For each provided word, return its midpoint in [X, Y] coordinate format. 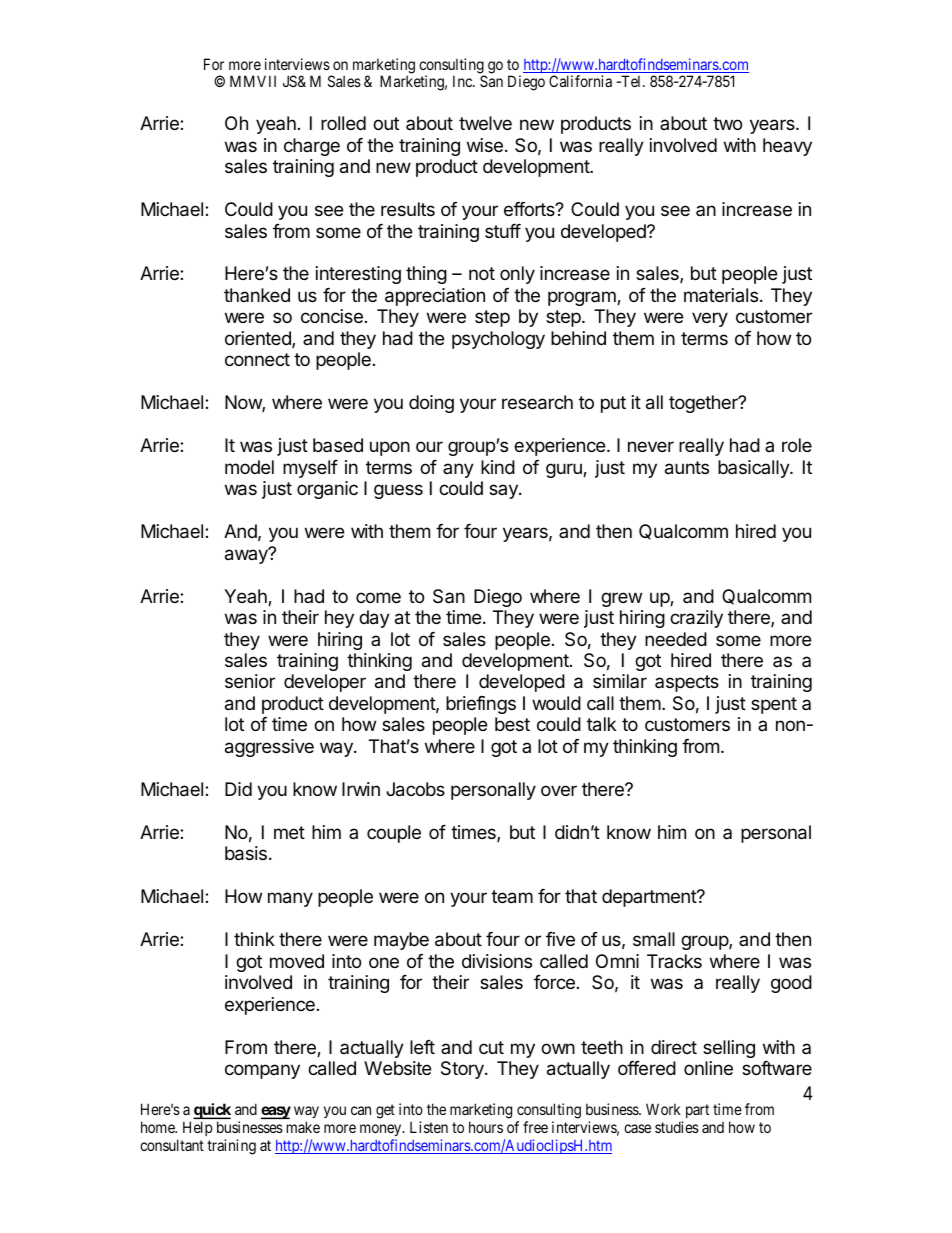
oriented [259, 339]
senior [250, 681]
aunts [687, 468]
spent [774, 705]
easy [276, 1112]
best [512, 724]
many [290, 899]
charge [312, 147]
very [710, 319]
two [727, 123]
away [247, 556]
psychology [498, 340]
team [512, 897]
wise [485, 145]
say [504, 491]
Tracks [674, 961]
